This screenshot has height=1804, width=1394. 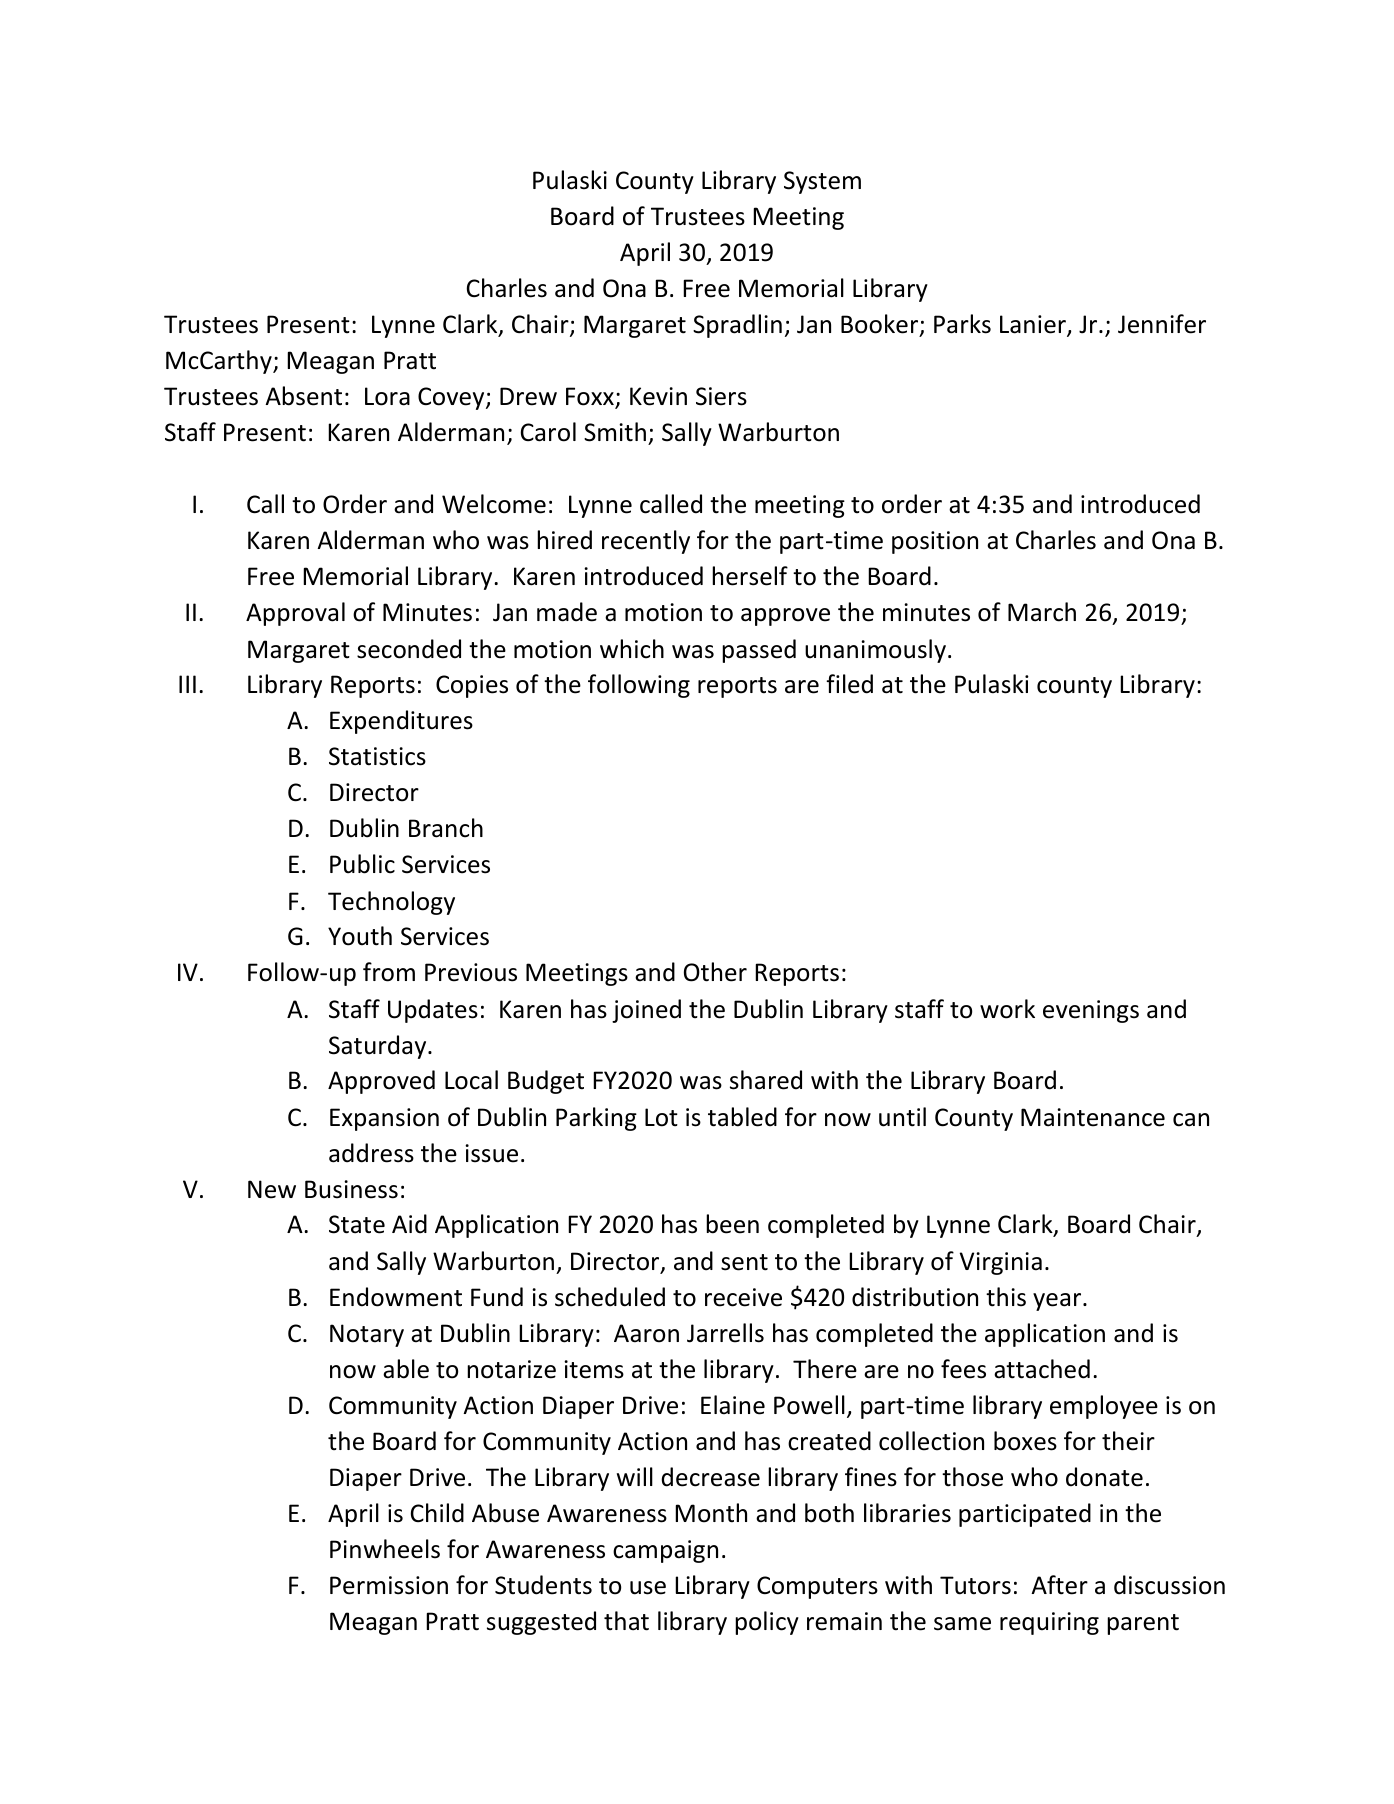 I want to click on Lanier, so click(x=1034, y=325).
